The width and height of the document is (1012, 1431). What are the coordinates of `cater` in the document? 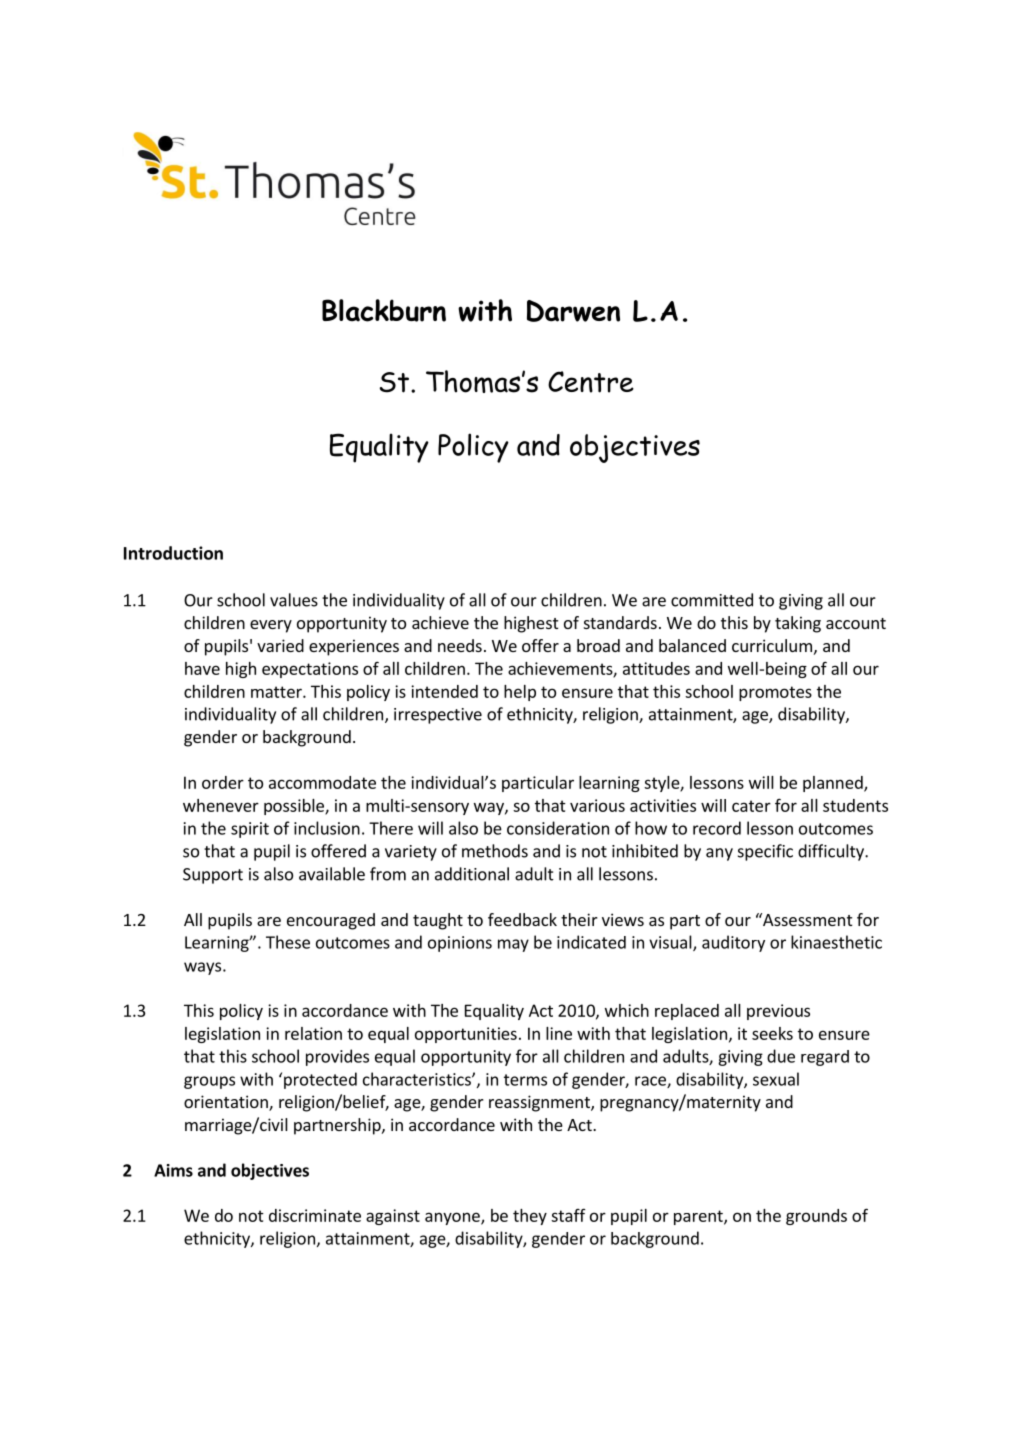 It's located at (751, 806).
